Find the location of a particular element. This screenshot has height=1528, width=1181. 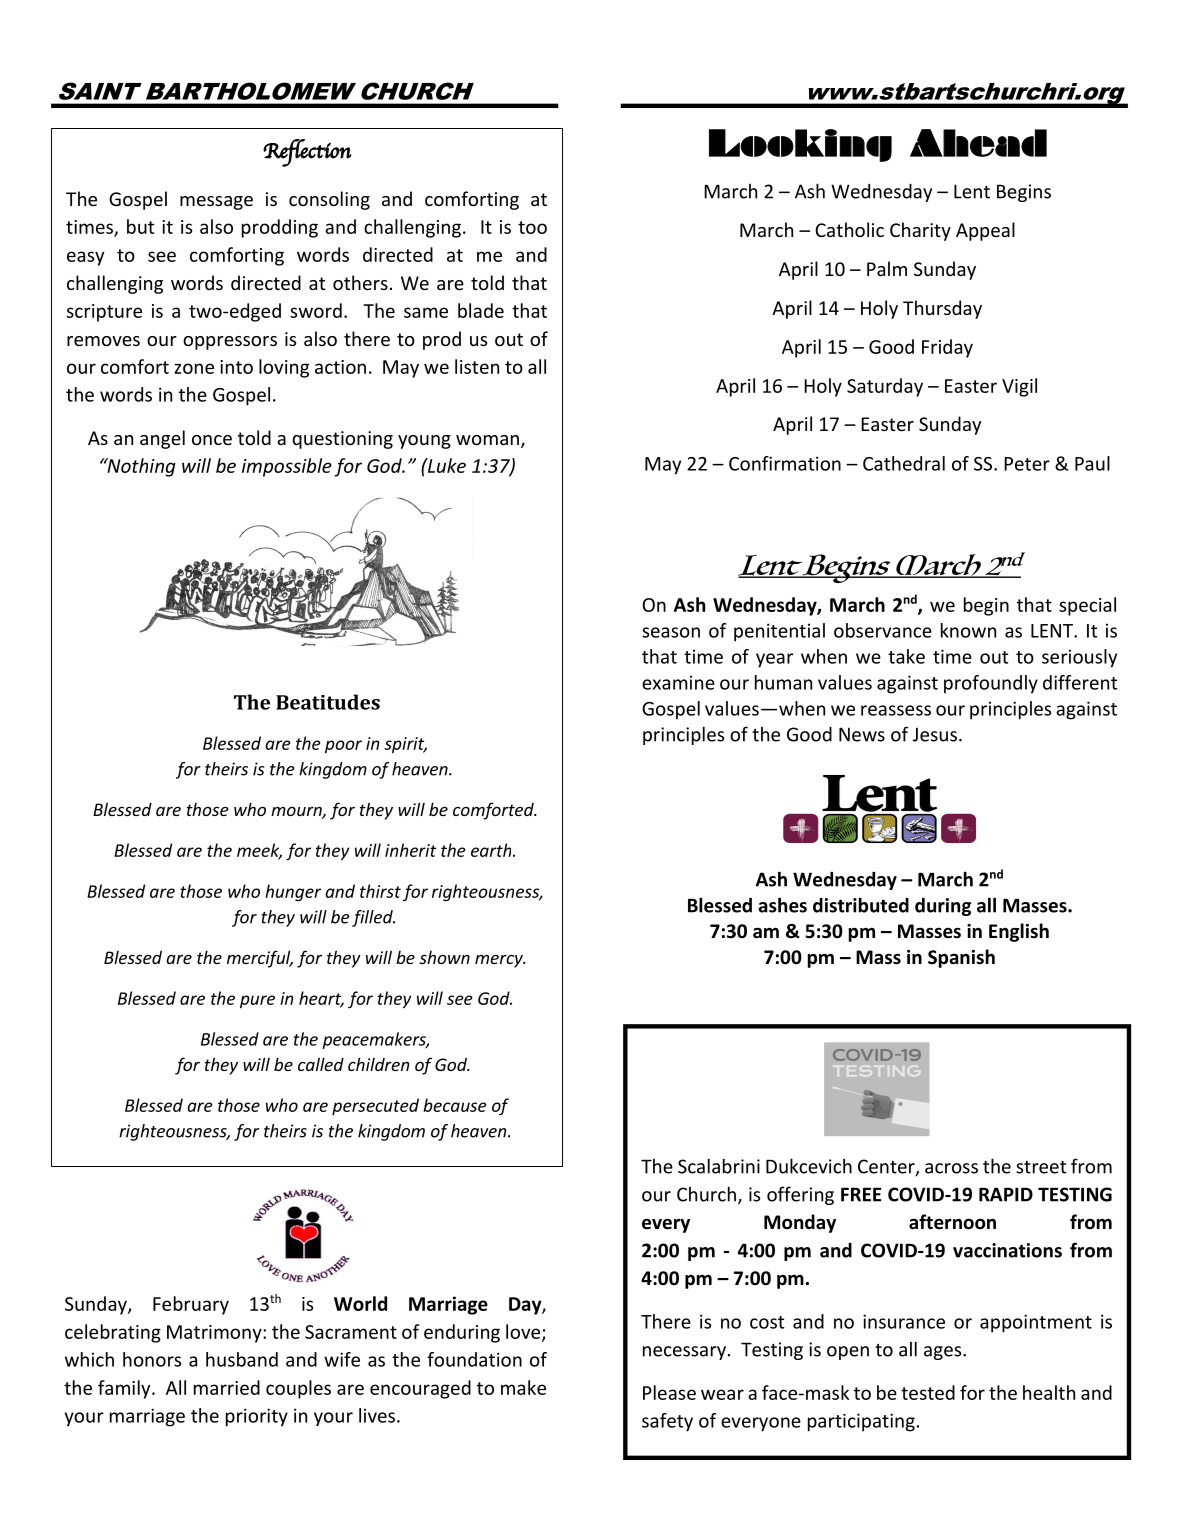

pure is located at coordinates (257, 1001).
